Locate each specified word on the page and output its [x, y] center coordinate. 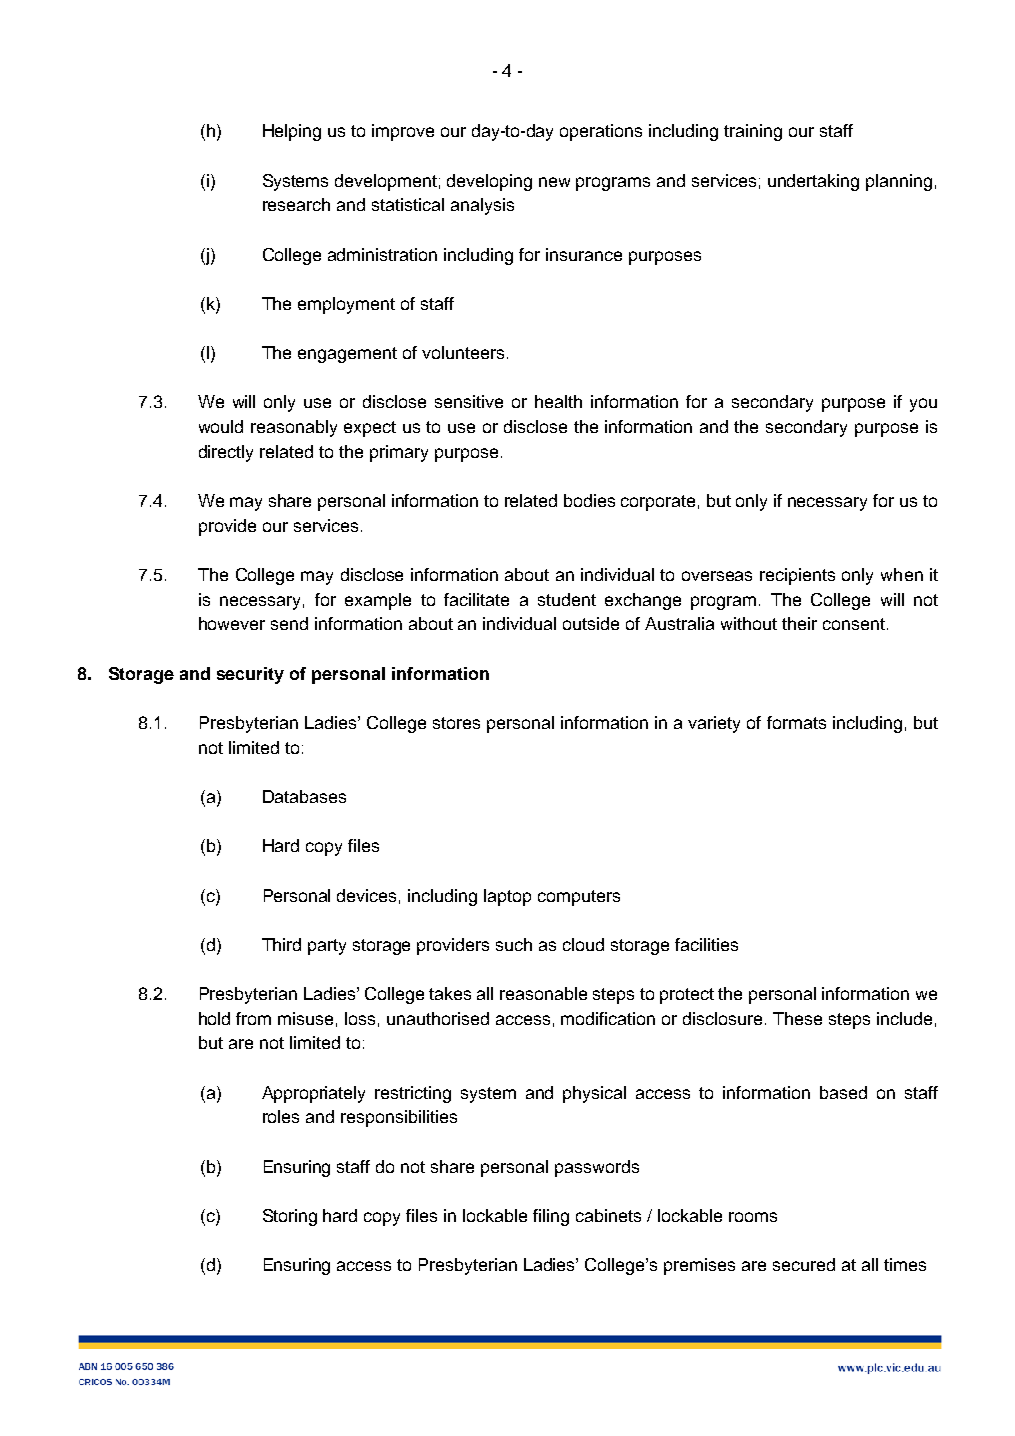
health [558, 401]
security [250, 675]
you [923, 405]
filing [551, 1217]
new [554, 182]
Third [281, 944]
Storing [290, 1217]
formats [796, 722]
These [797, 1018]
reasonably [294, 428]
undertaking [813, 182]
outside [591, 623]
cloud [583, 944]
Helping [292, 132]
